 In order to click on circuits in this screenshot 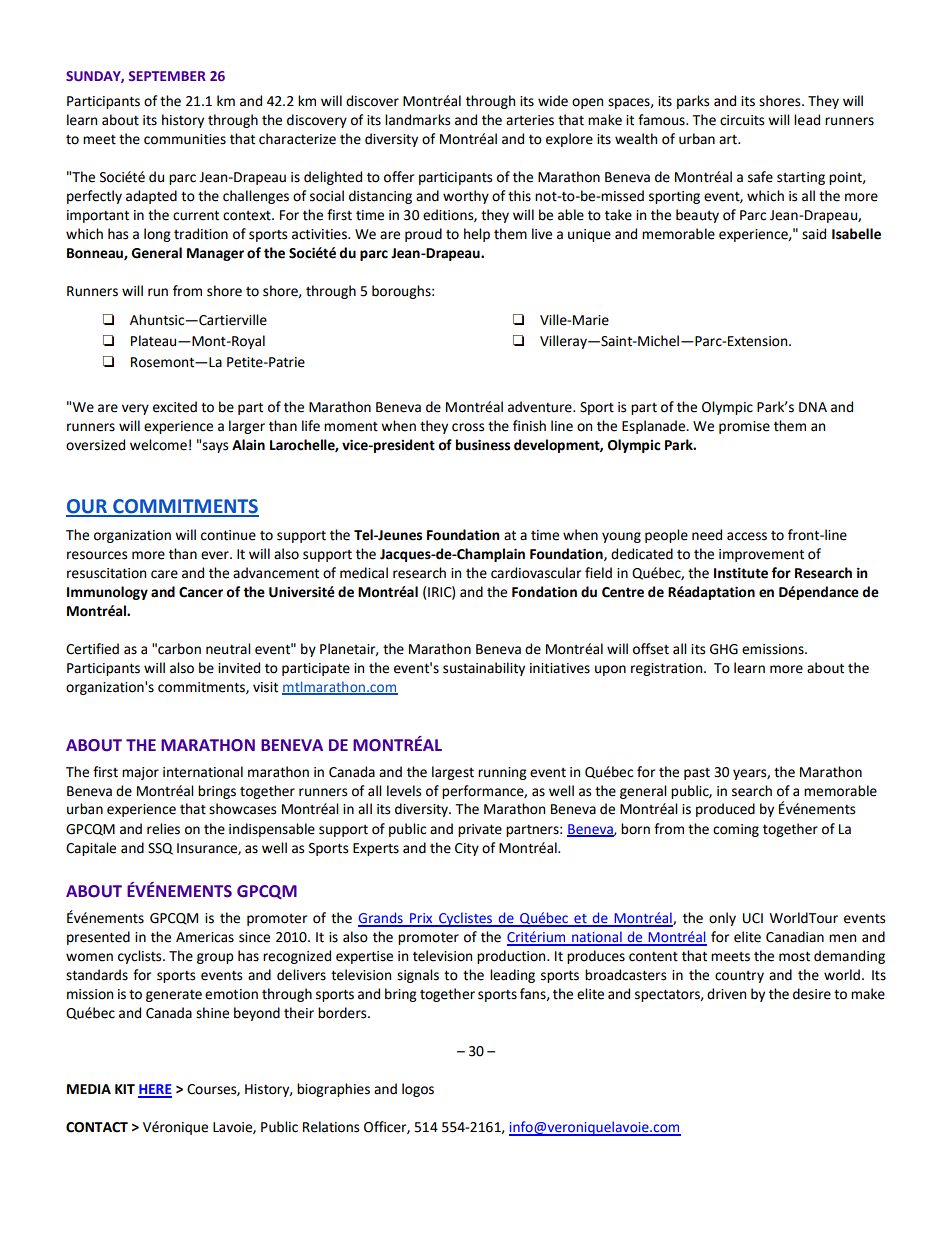, I will do `click(742, 120)`.
